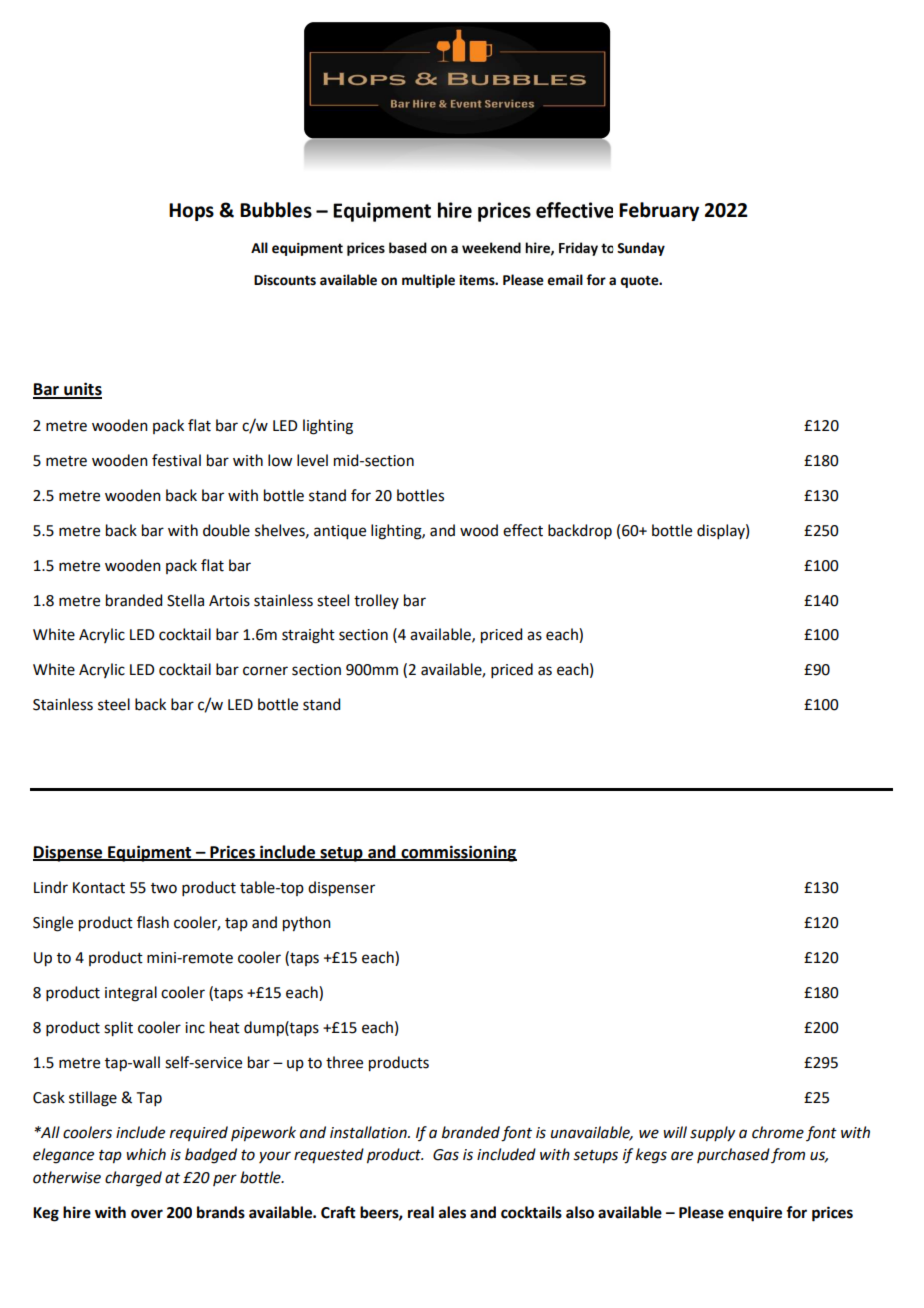  What do you see at coordinates (458, 853) in the screenshot?
I see `commissioning` at bounding box center [458, 853].
